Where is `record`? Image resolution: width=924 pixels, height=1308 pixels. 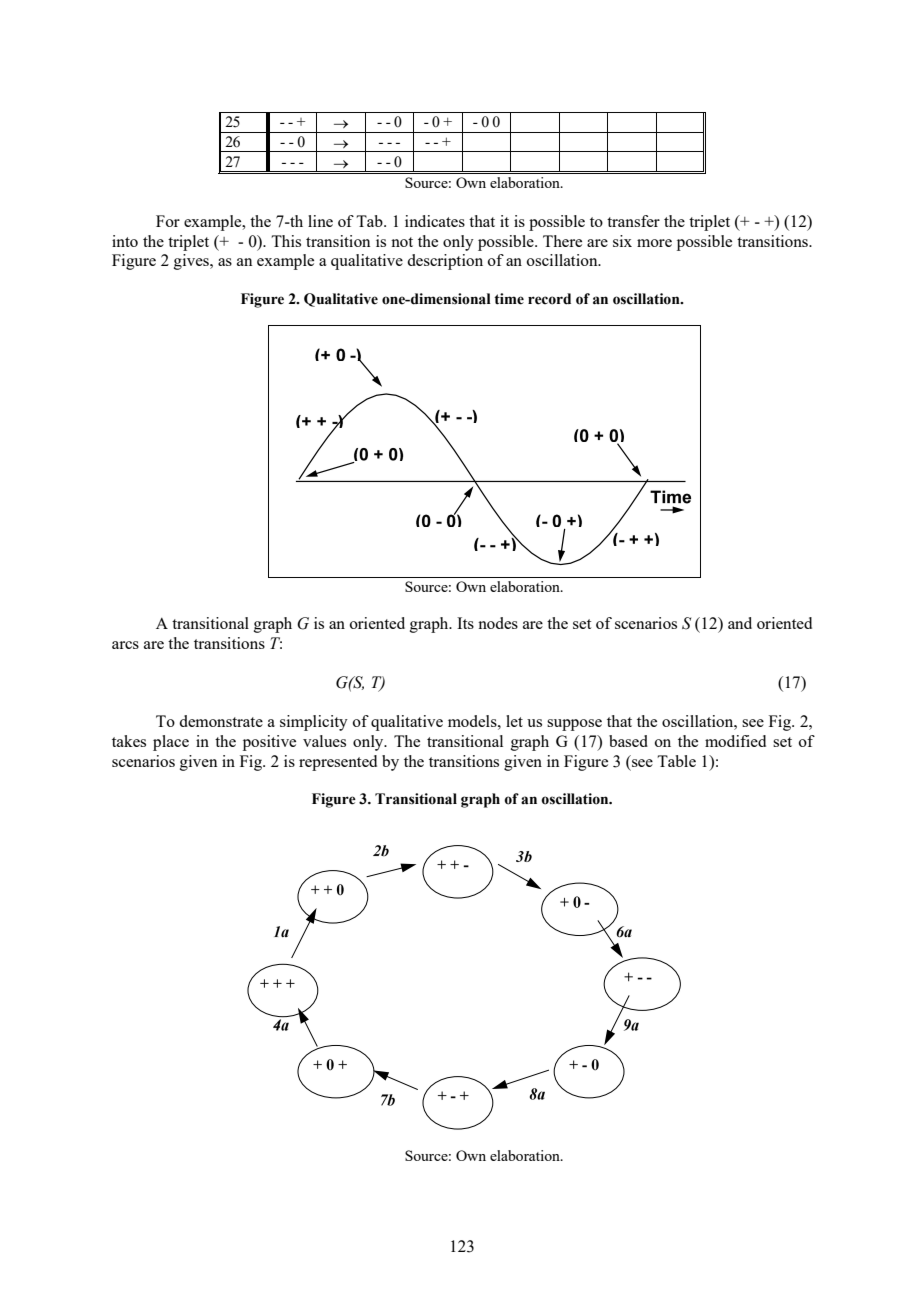
record is located at coordinates (549, 299).
